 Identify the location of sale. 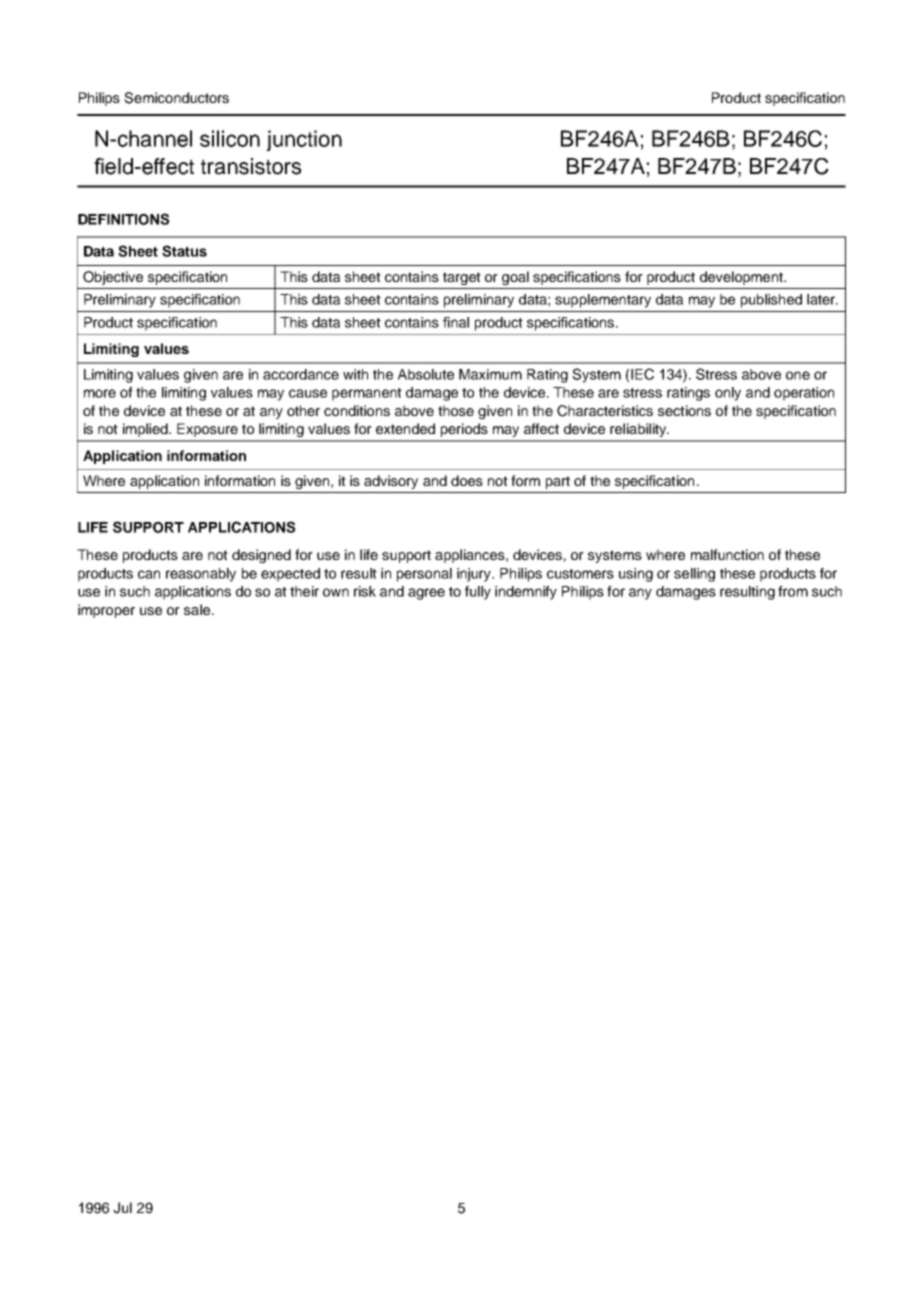
(198, 609).
